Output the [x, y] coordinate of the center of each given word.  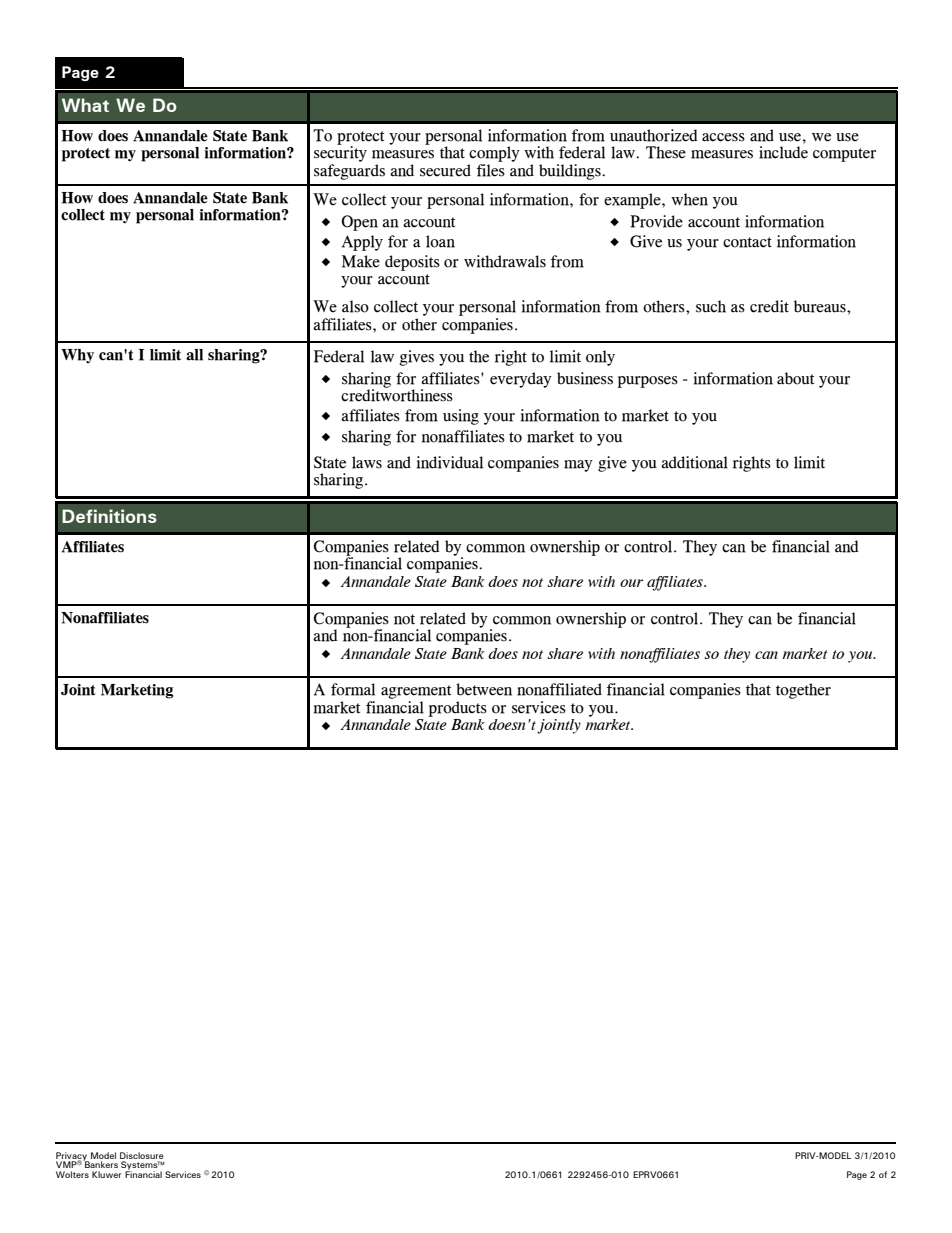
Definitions [109, 516]
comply [494, 155]
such [711, 306]
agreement [416, 692]
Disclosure [142, 1157]
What [85, 105]
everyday [521, 380]
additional [694, 462]
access [723, 137]
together [803, 691]
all [194, 355]
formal [353, 689]
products [457, 709]
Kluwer [107, 1174]
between [484, 689]
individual [450, 462]
